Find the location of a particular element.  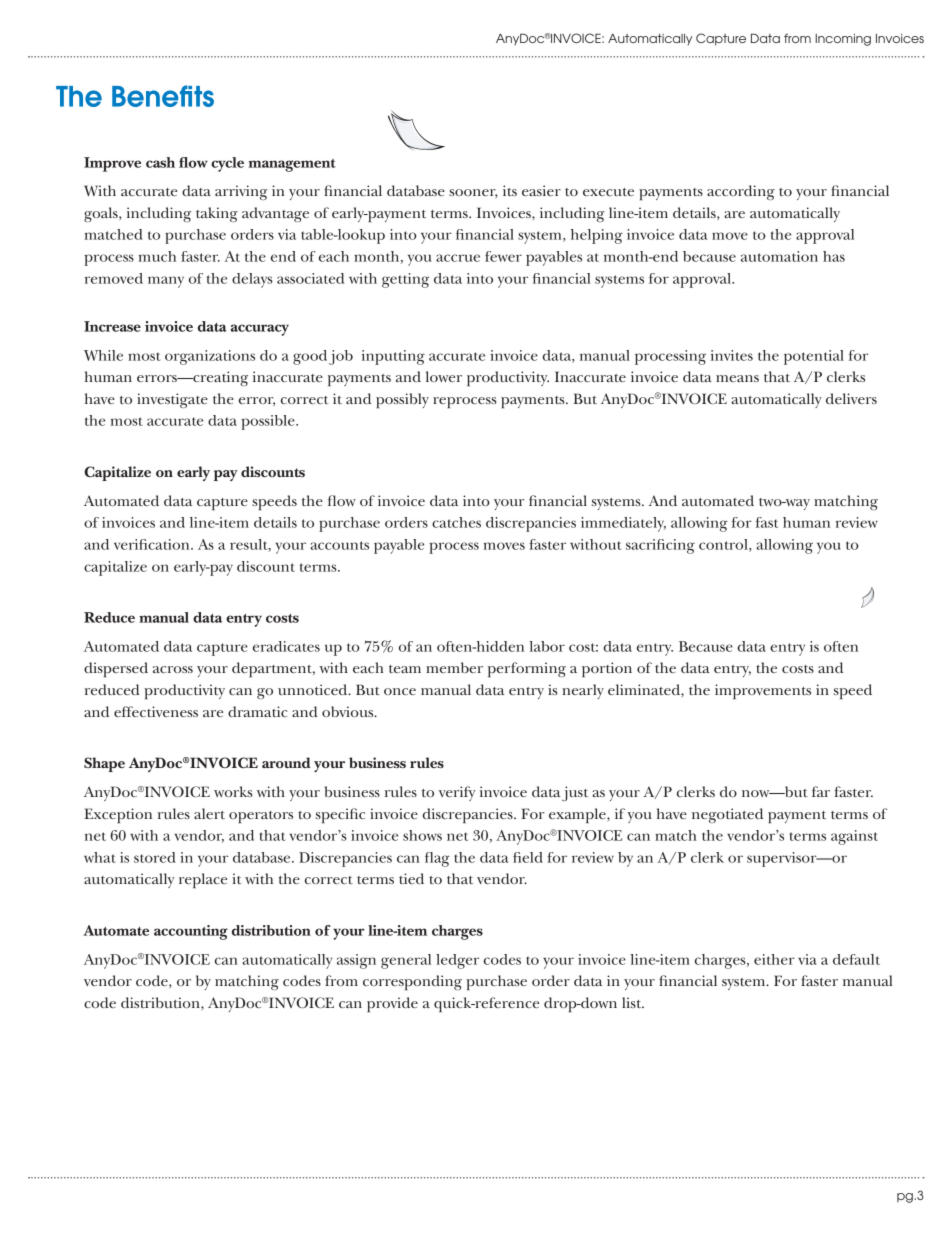

organizations is located at coordinates (210, 357).
